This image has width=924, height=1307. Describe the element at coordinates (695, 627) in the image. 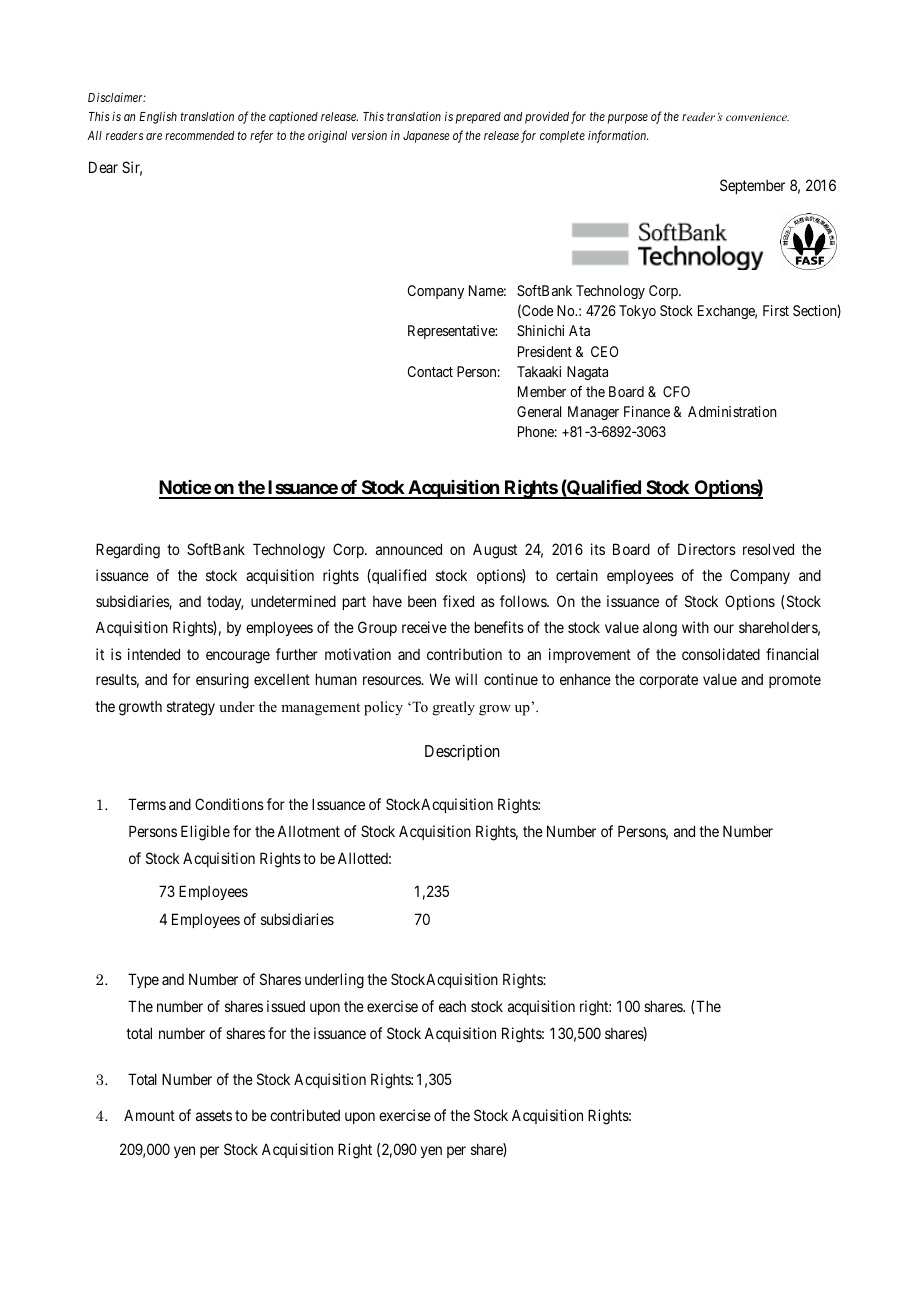

I see `with` at that location.
